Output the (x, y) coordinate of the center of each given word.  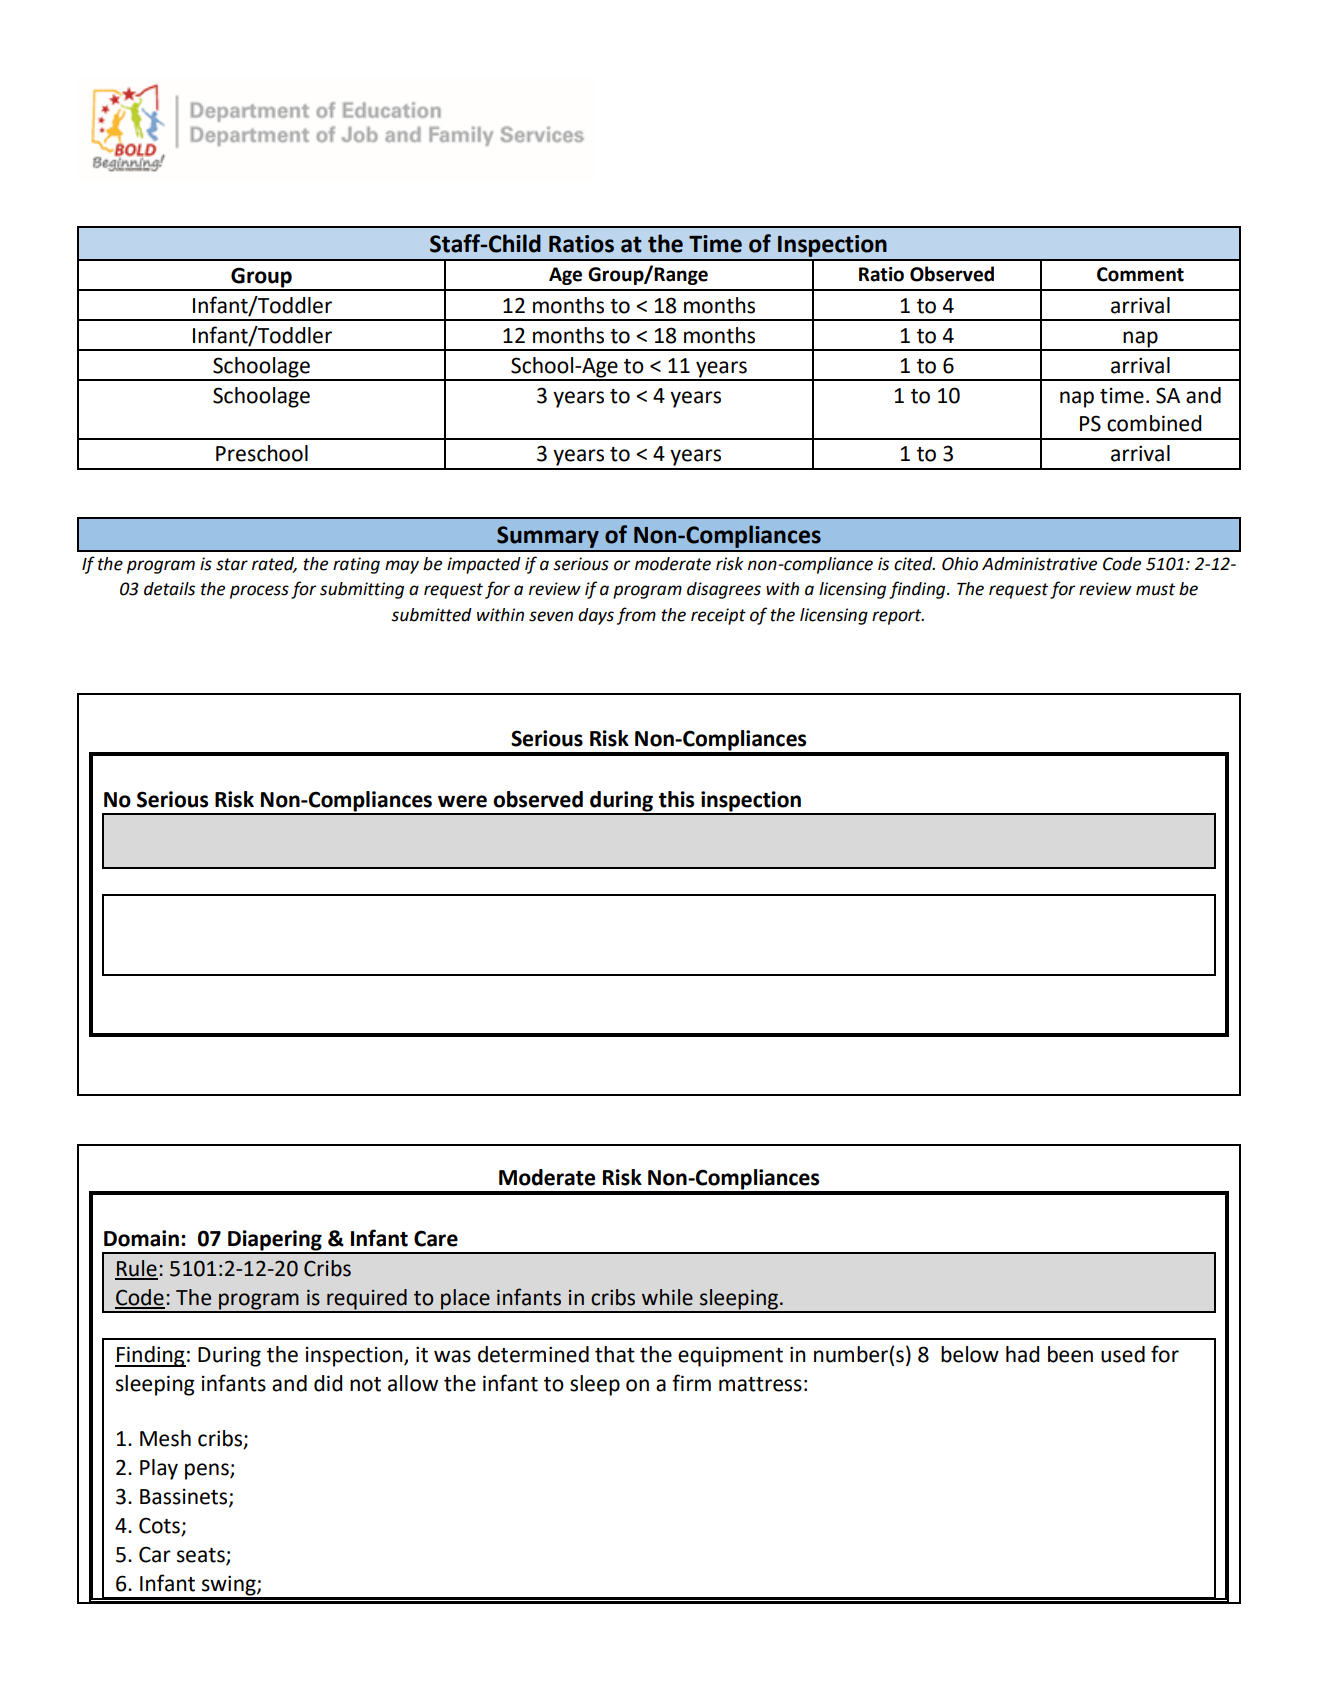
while (667, 1297)
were (462, 801)
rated (274, 564)
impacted (484, 565)
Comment (1140, 274)
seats (202, 1556)
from (636, 616)
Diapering (275, 1241)
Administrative (1039, 564)
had (1022, 1354)
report (898, 617)
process (259, 592)
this (676, 799)
